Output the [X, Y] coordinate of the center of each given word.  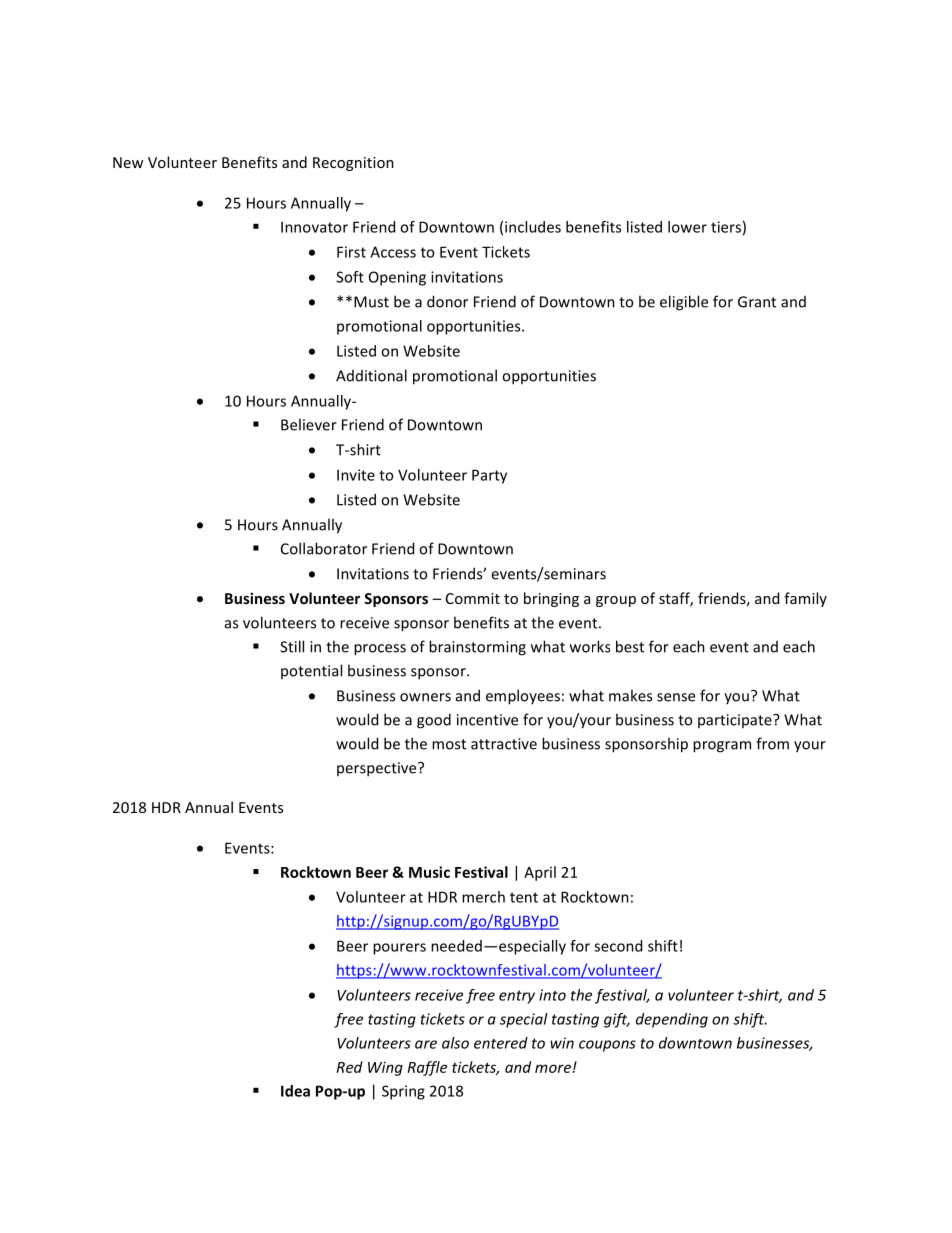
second [618, 946]
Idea [295, 1091]
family [805, 599]
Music [429, 872]
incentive [487, 720]
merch [483, 897]
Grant [757, 302]
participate [736, 721]
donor [447, 301]
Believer [309, 424]
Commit [473, 598]
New [128, 162]
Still [292, 646]
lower [687, 227]
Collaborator [324, 548]
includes [533, 227]
